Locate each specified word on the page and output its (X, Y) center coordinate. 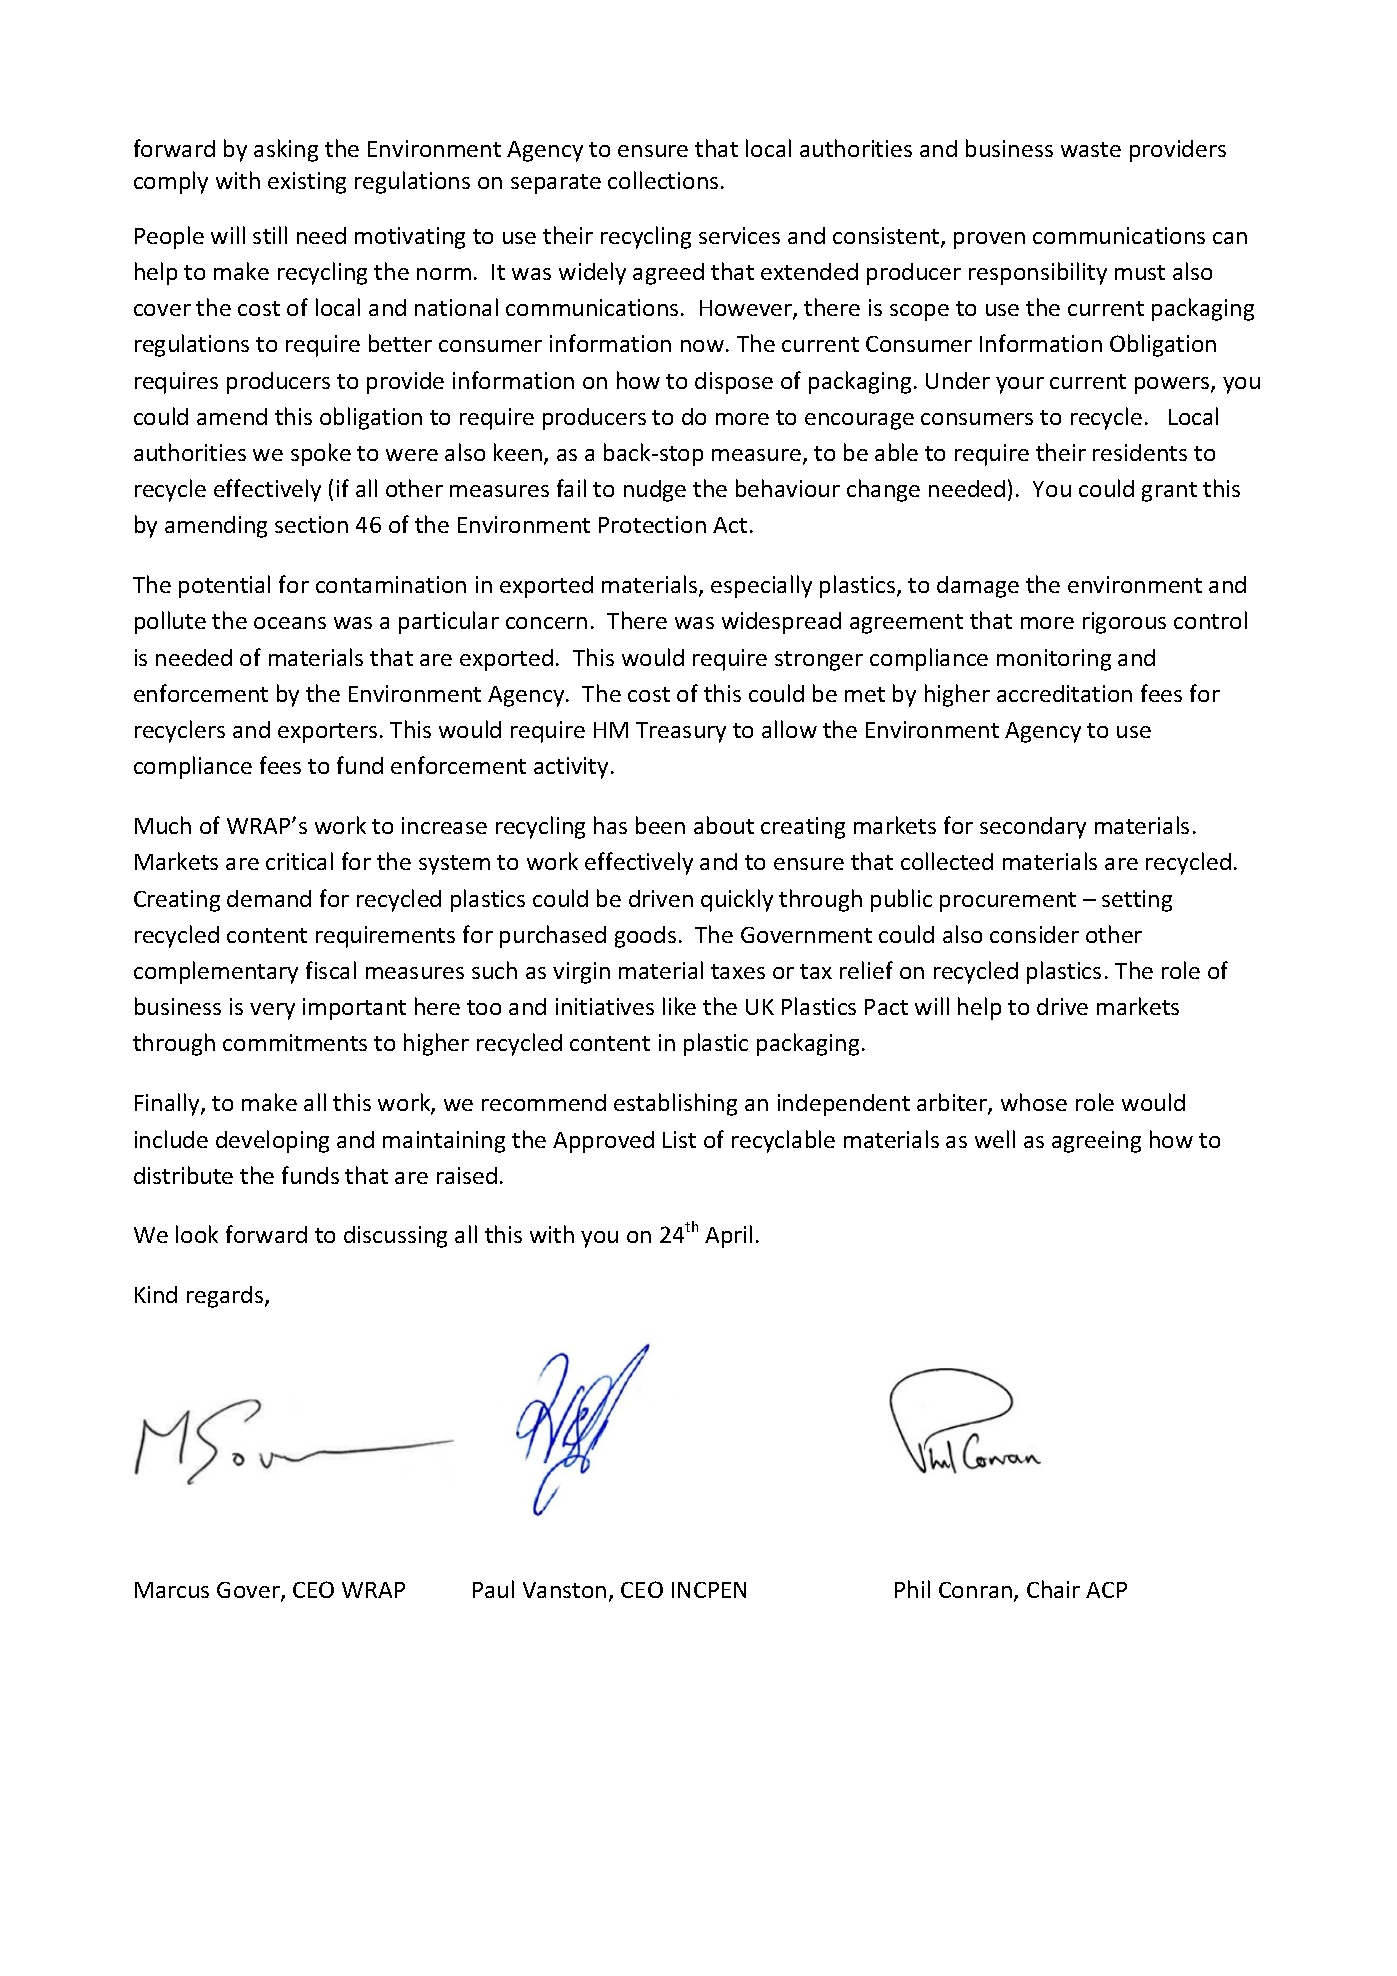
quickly (737, 900)
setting (1137, 901)
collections (663, 180)
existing (307, 183)
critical (299, 861)
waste (1091, 149)
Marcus (172, 1590)
